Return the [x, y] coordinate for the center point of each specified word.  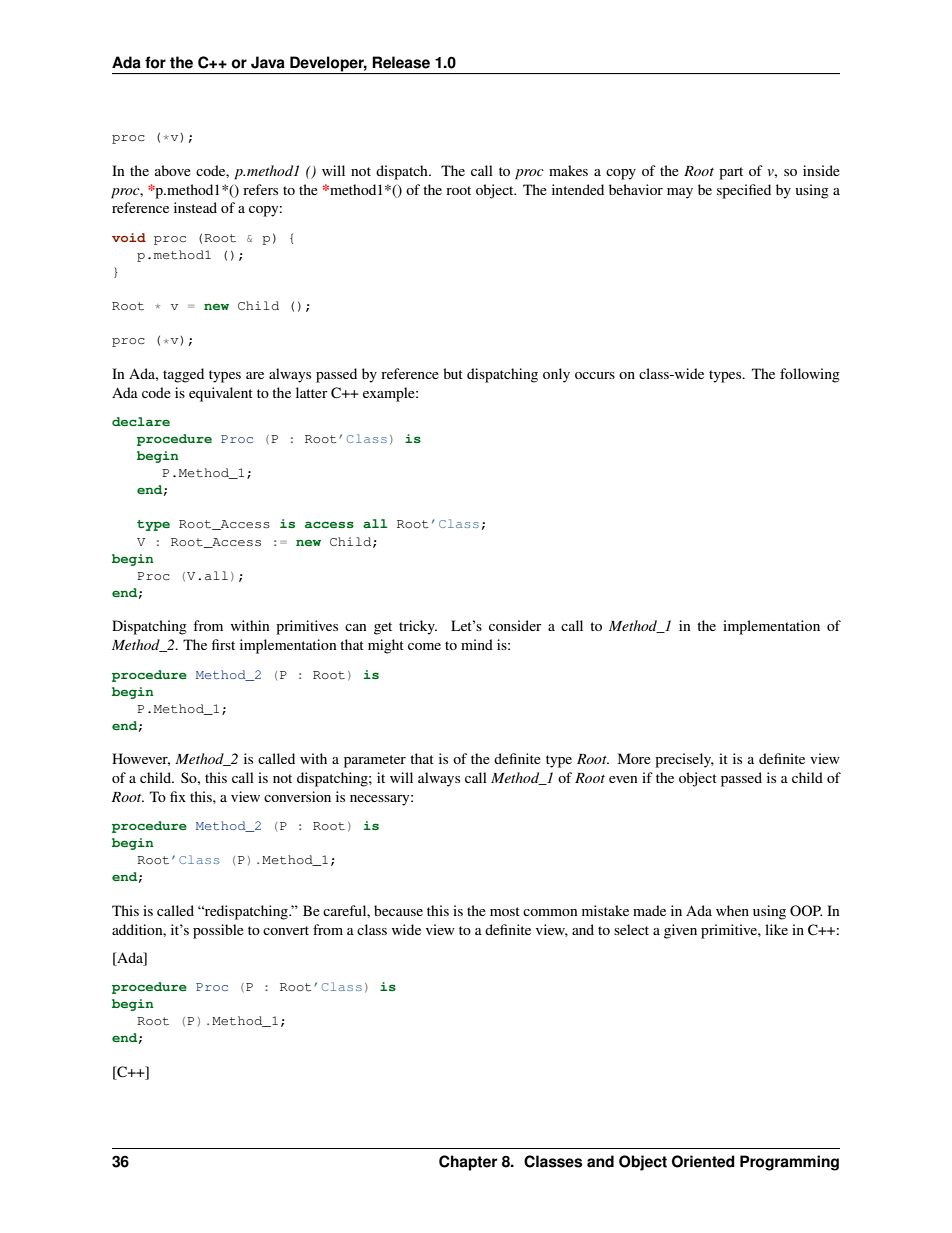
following [810, 375]
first [223, 644]
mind [477, 644]
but [453, 373]
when [732, 910]
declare [141, 421]
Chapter [468, 1163]
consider [515, 625]
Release [401, 62]
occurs [595, 375]
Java [268, 62]
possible [218, 931]
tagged [183, 375]
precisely [684, 760]
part [731, 173]
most [505, 911]
